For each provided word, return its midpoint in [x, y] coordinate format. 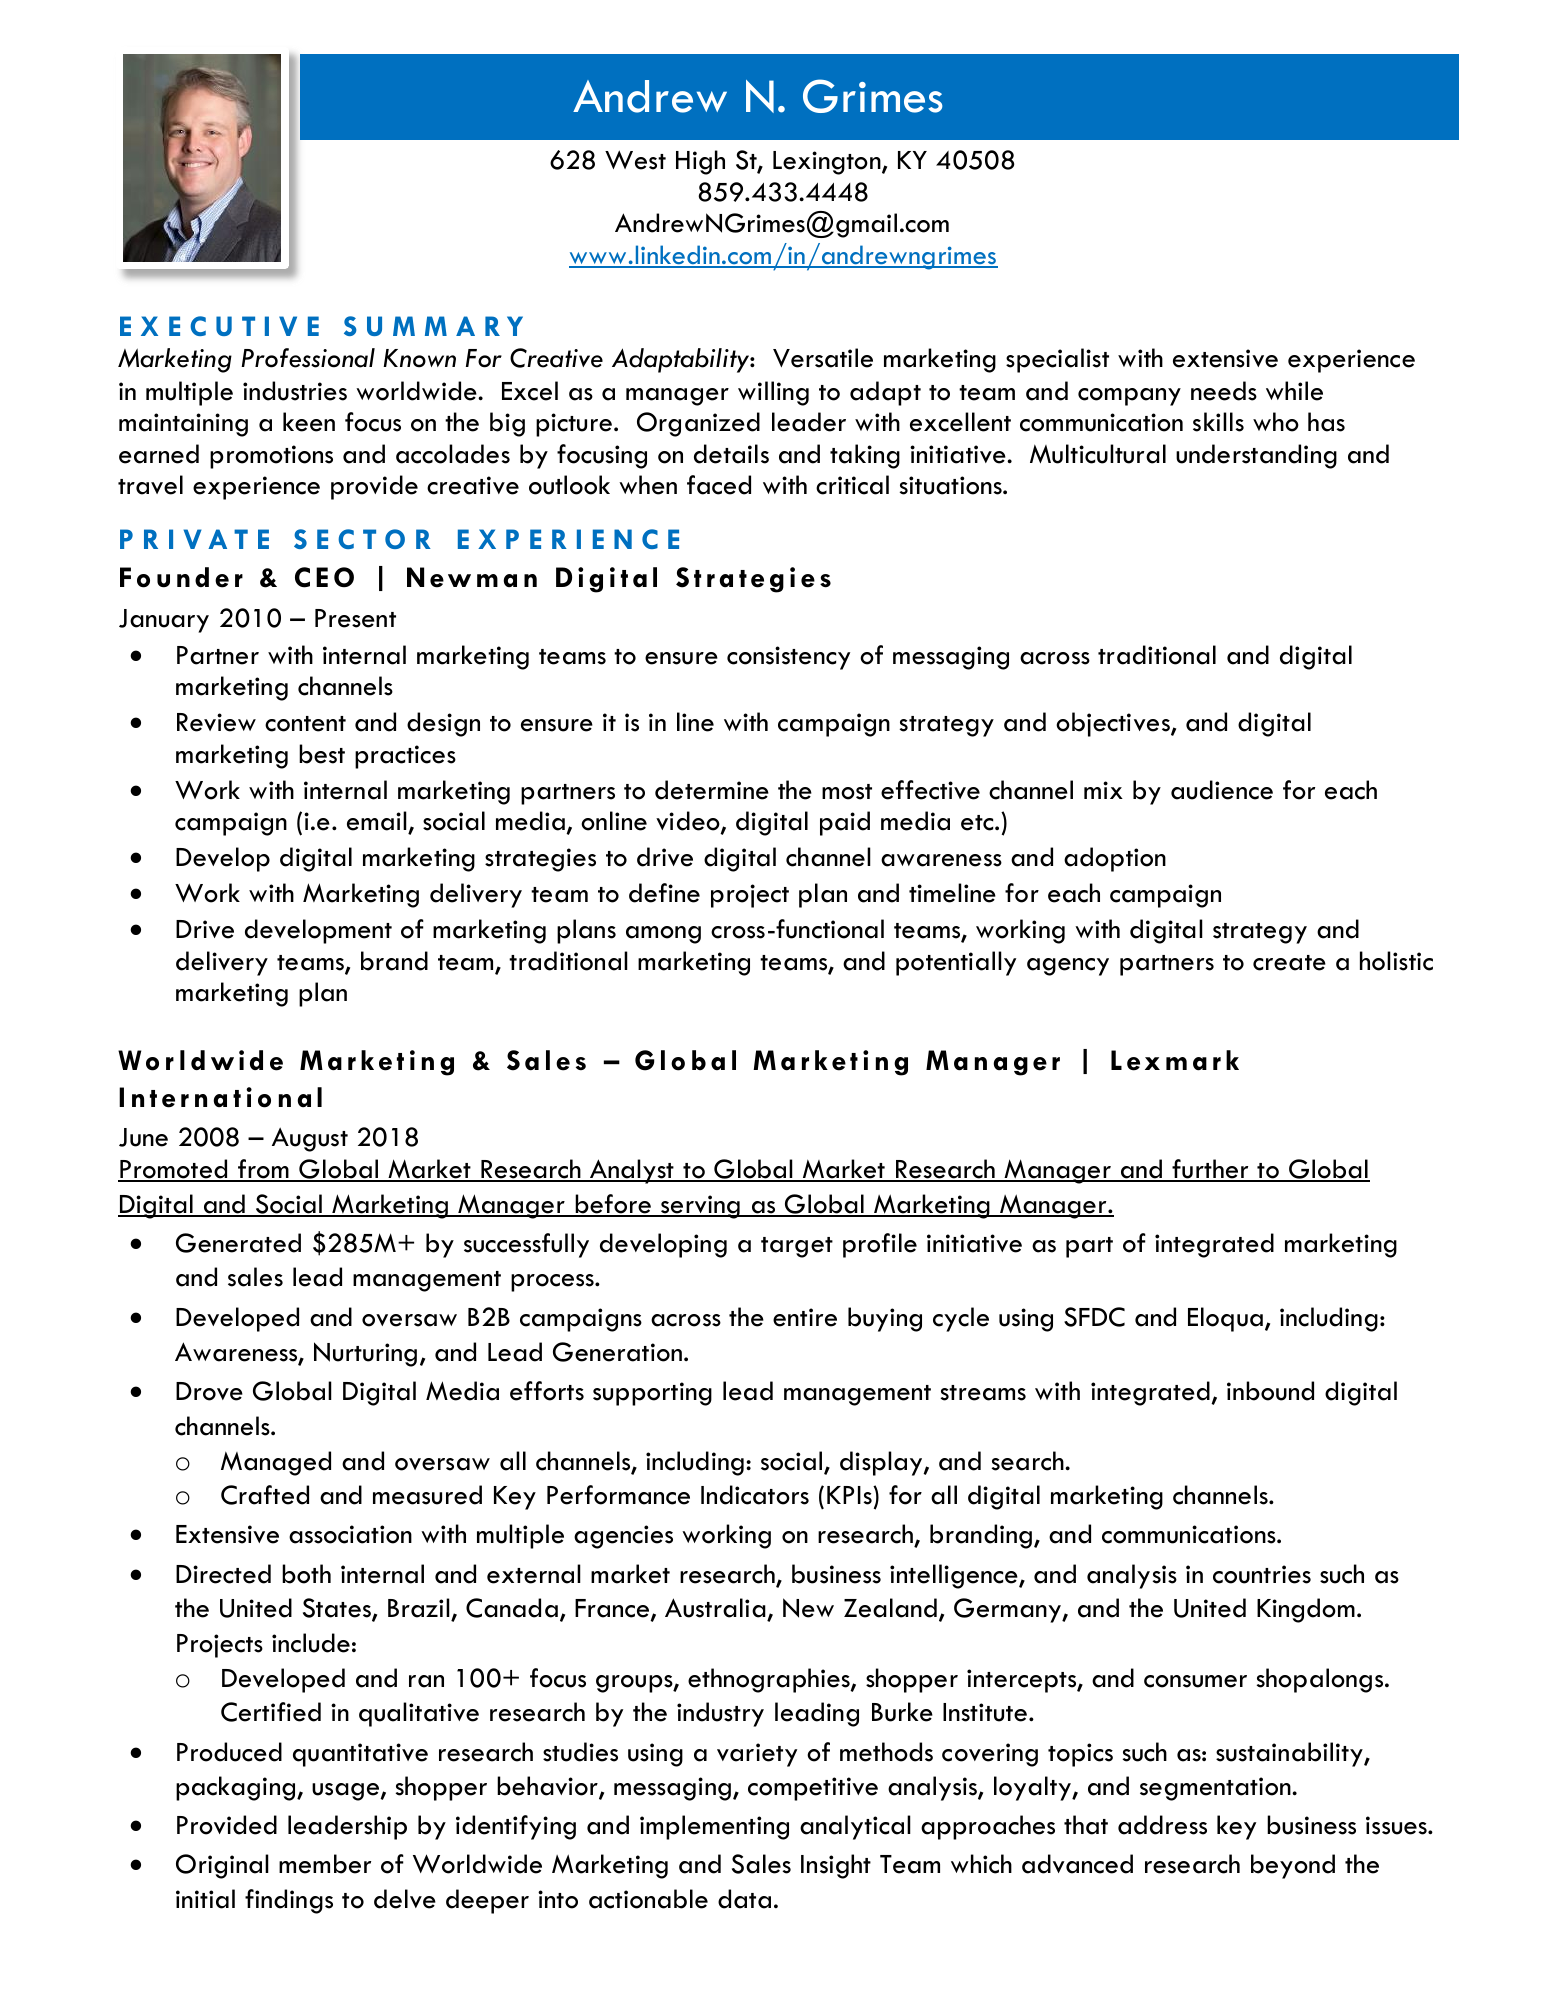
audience [1222, 790]
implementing [714, 1827]
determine [712, 790]
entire [805, 1317]
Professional [308, 358]
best [322, 754]
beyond [1293, 1866]
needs [1224, 391]
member [325, 1864]
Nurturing [365, 1354]
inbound [1270, 1391]
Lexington [828, 163]
